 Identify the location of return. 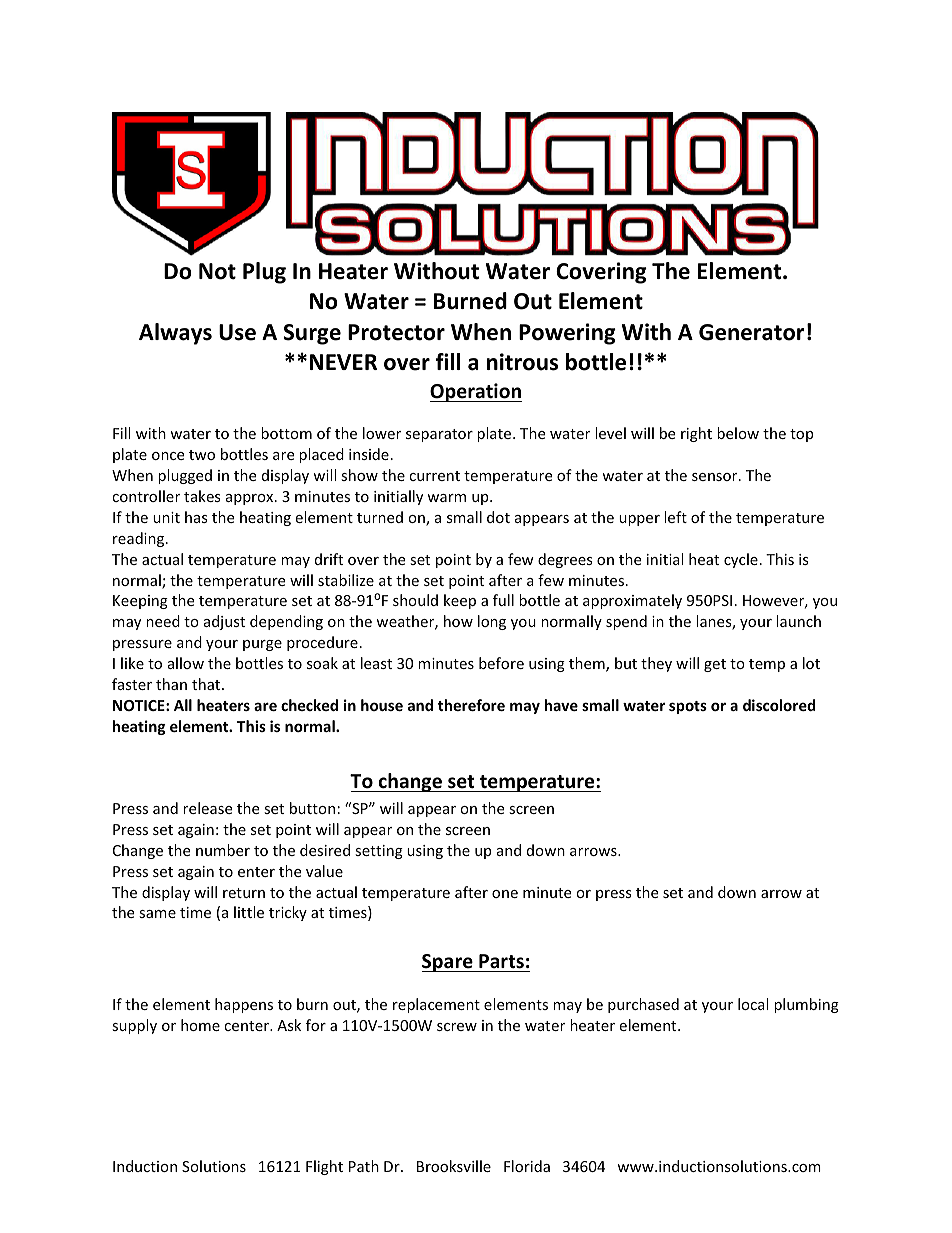
(244, 893).
